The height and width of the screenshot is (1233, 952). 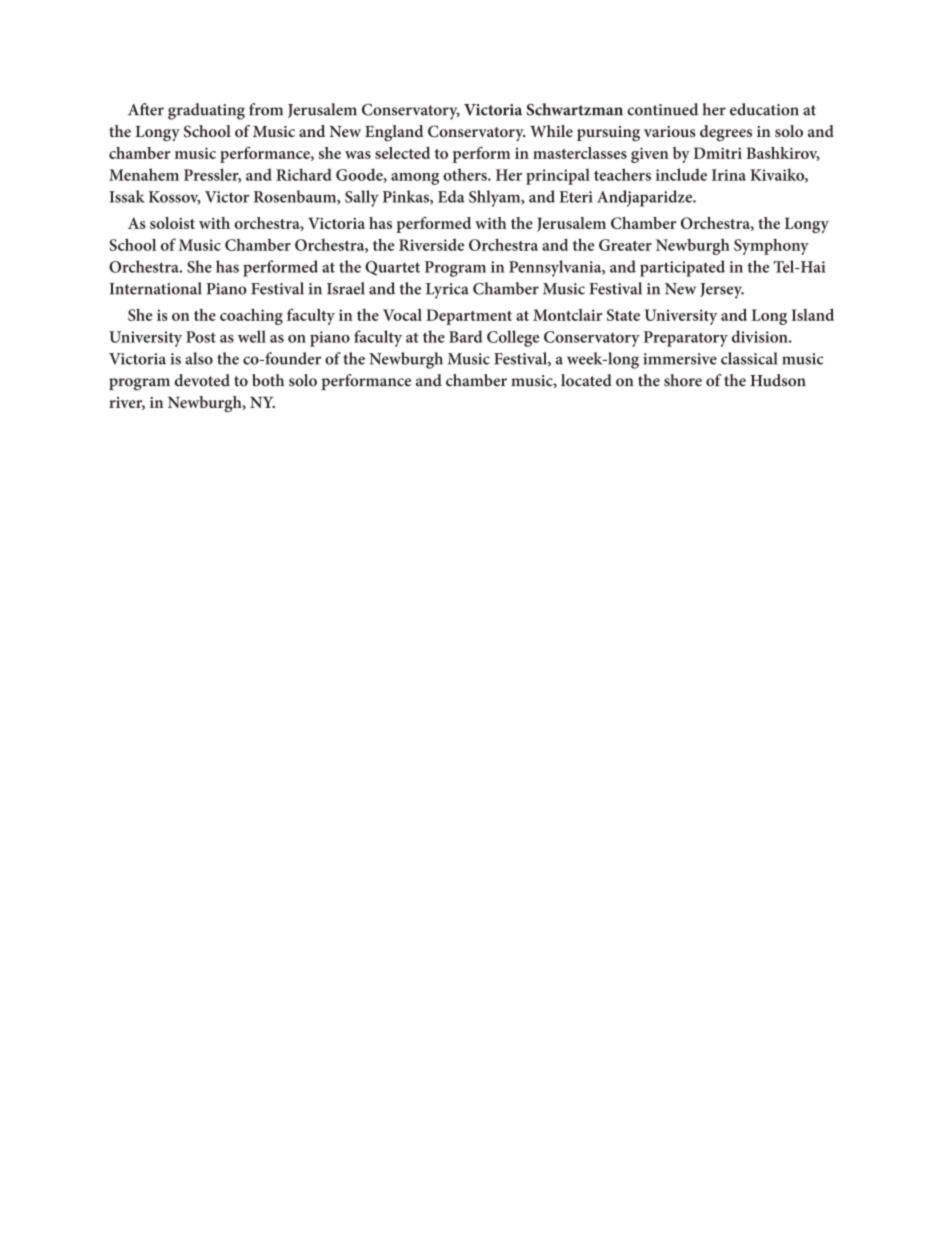 I want to click on Jersey, so click(x=722, y=291).
